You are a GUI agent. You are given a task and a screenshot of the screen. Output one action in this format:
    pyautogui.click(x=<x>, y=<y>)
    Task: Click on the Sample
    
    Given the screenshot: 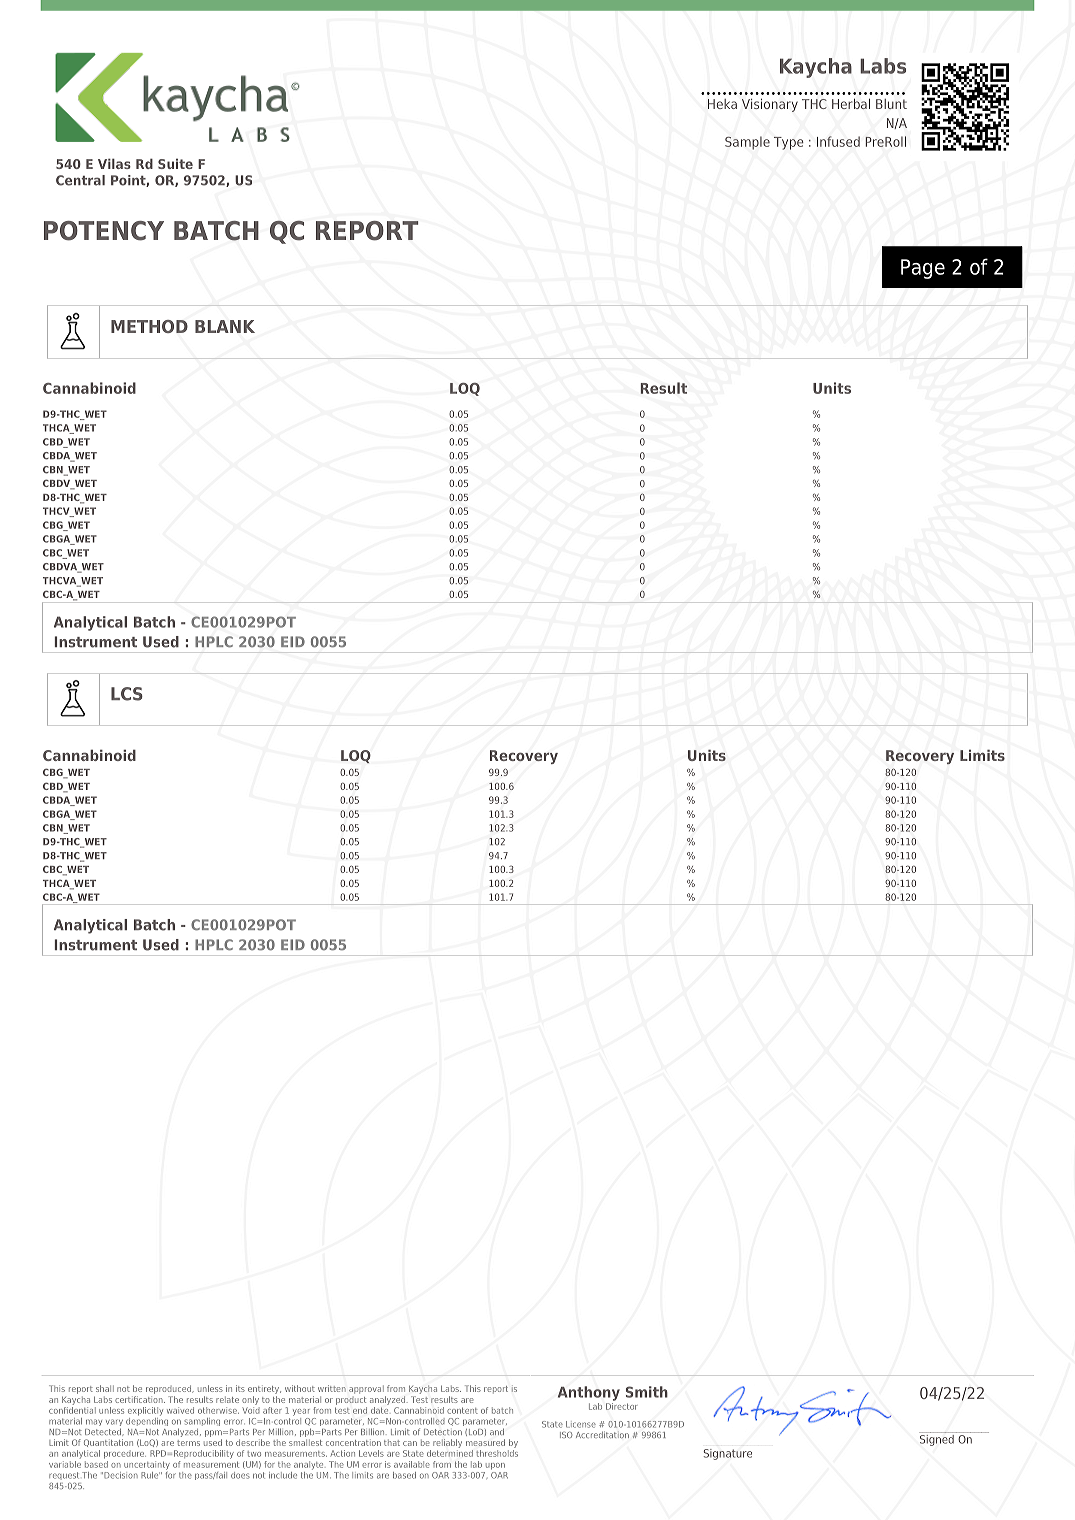 What is the action you would take?
    pyautogui.click(x=747, y=143)
